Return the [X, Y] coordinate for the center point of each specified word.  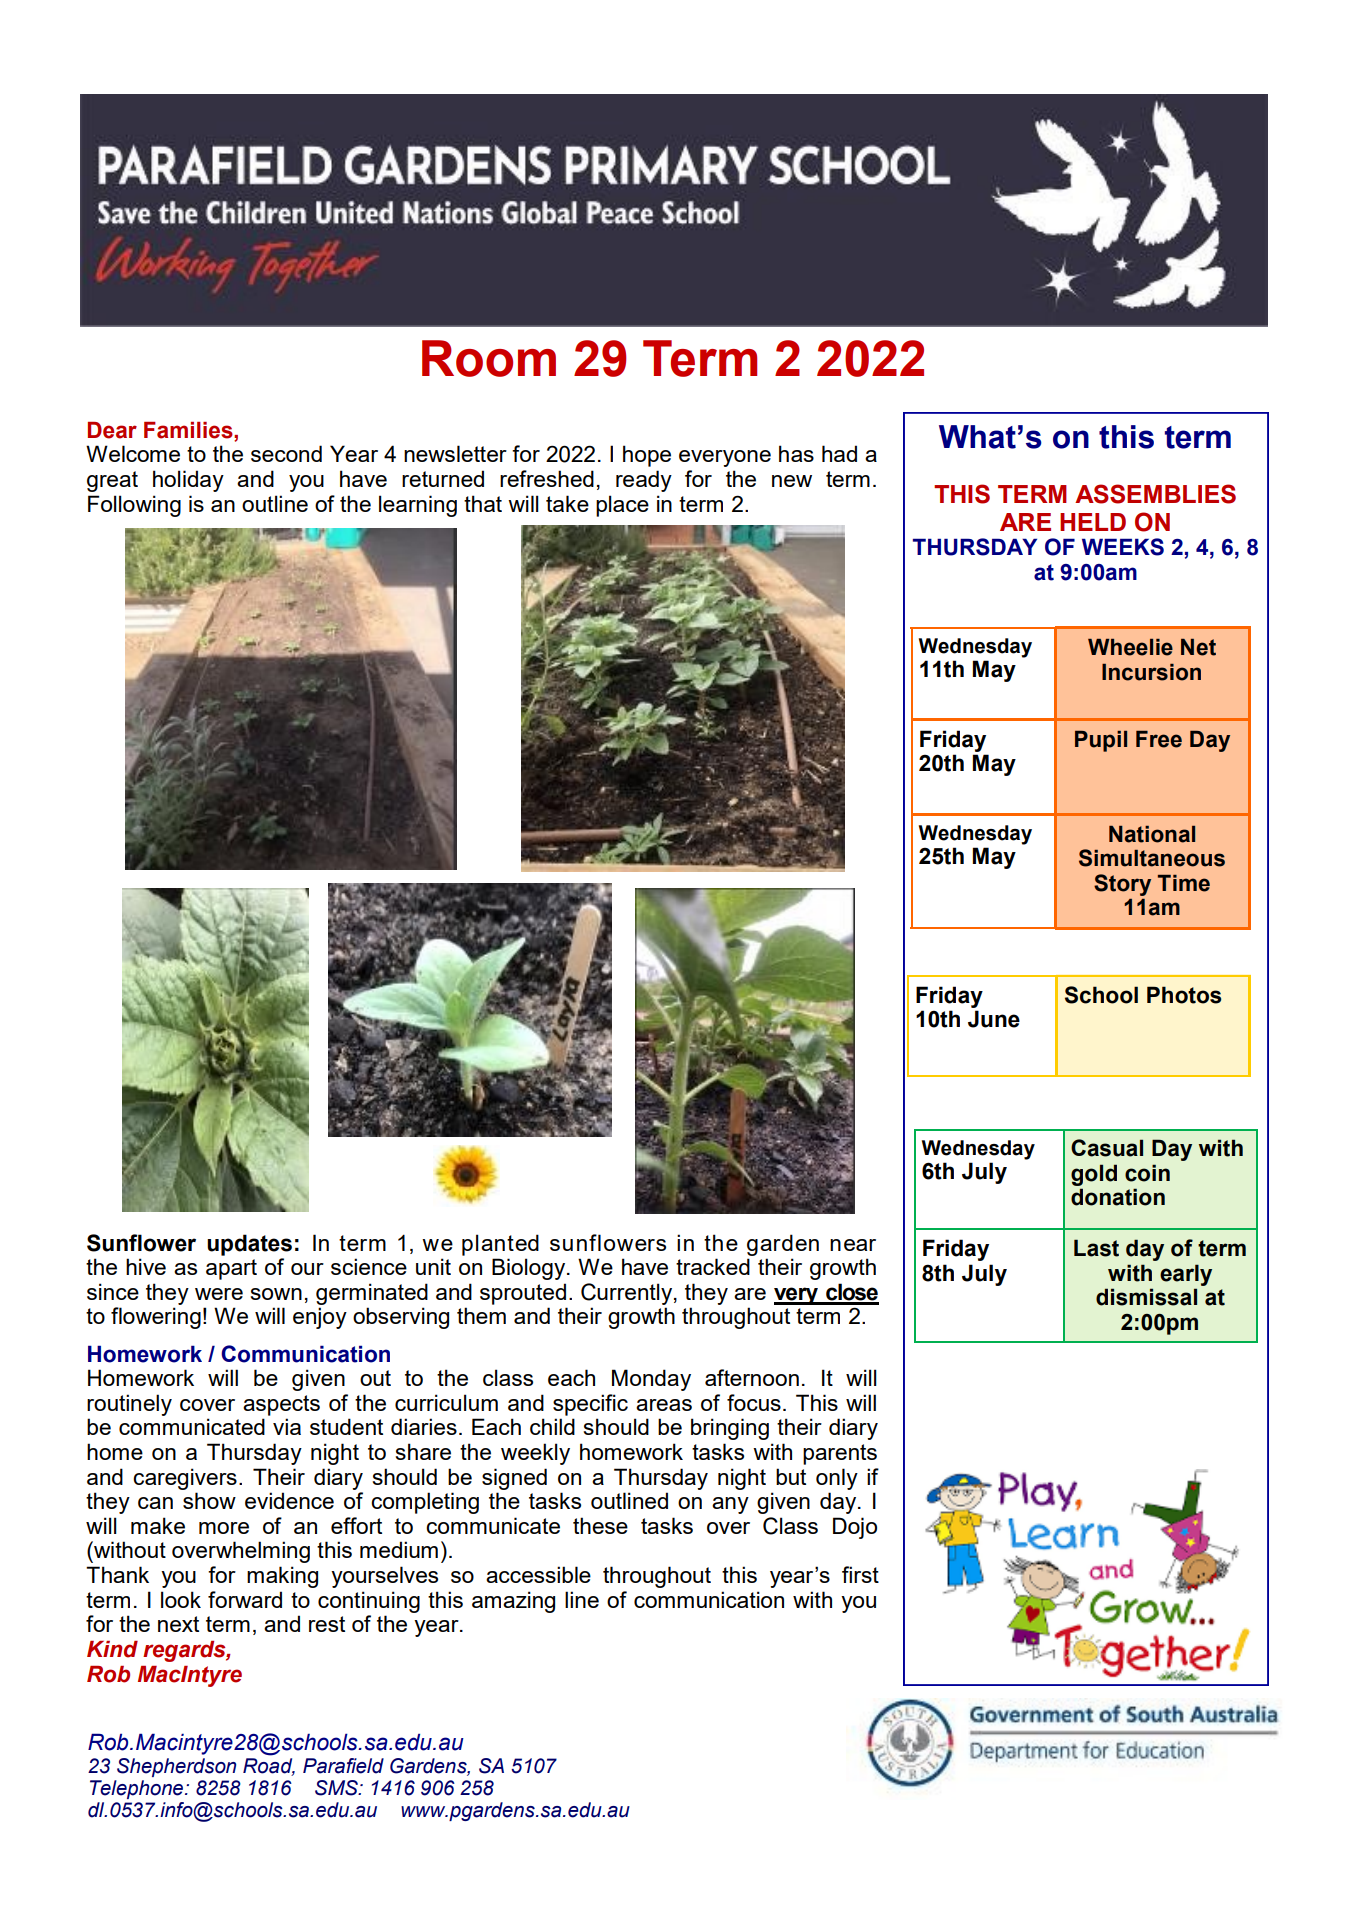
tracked [713, 1266]
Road [269, 1765]
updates [249, 1245]
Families [189, 430]
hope [647, 456]
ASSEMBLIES [1155, 494]
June [994, 1019]
